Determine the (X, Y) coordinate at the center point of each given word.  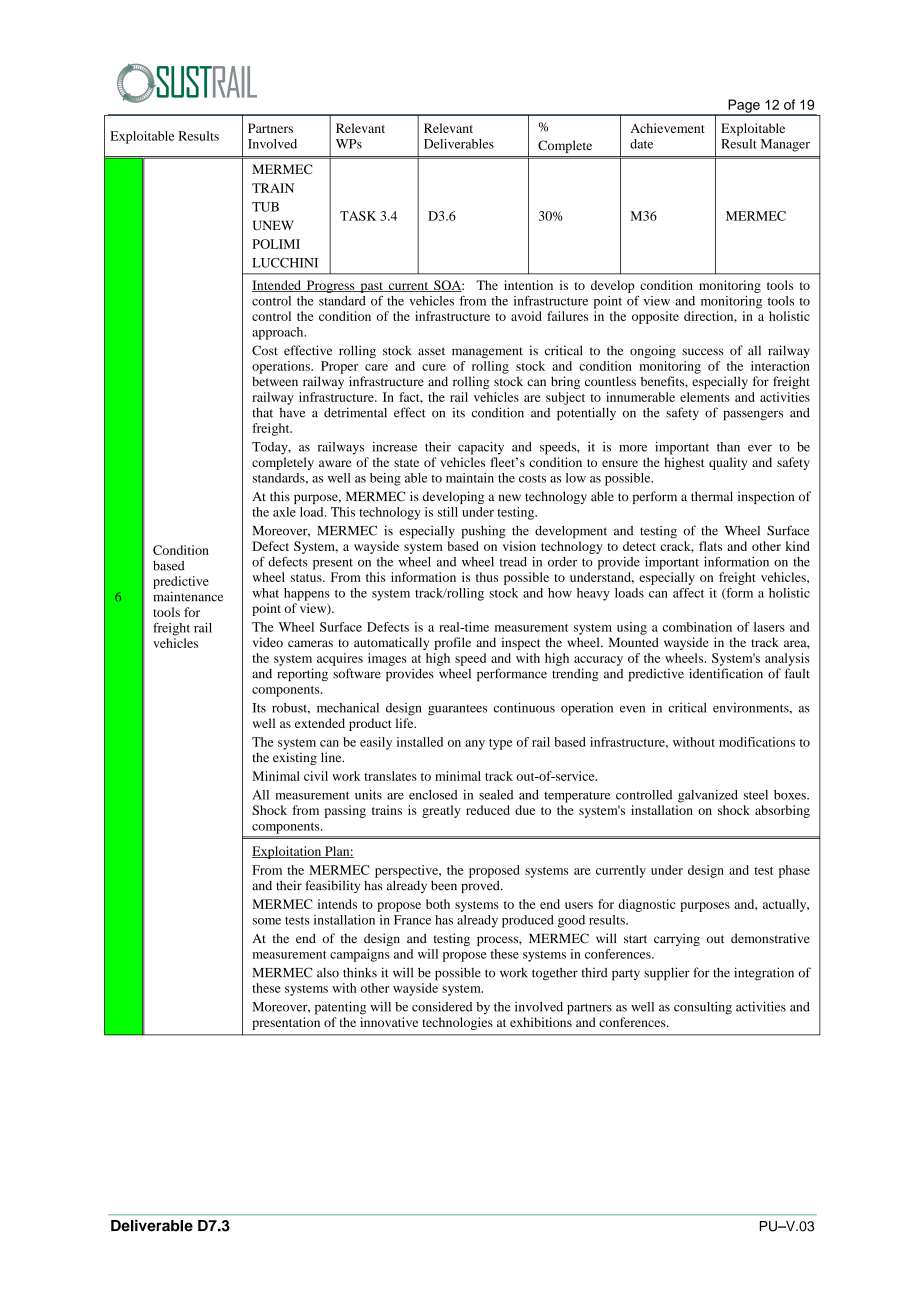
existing (295, 758)
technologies (458, 1023)
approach (279, 333)
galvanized (708, 796)
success (703, 352)
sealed (496, 795)
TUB (265, 207)
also (328, 973)
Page (744, 107)
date (641, 144)
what (265, 593)
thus (487, 577)
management (487, 352)
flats (710, 546)
